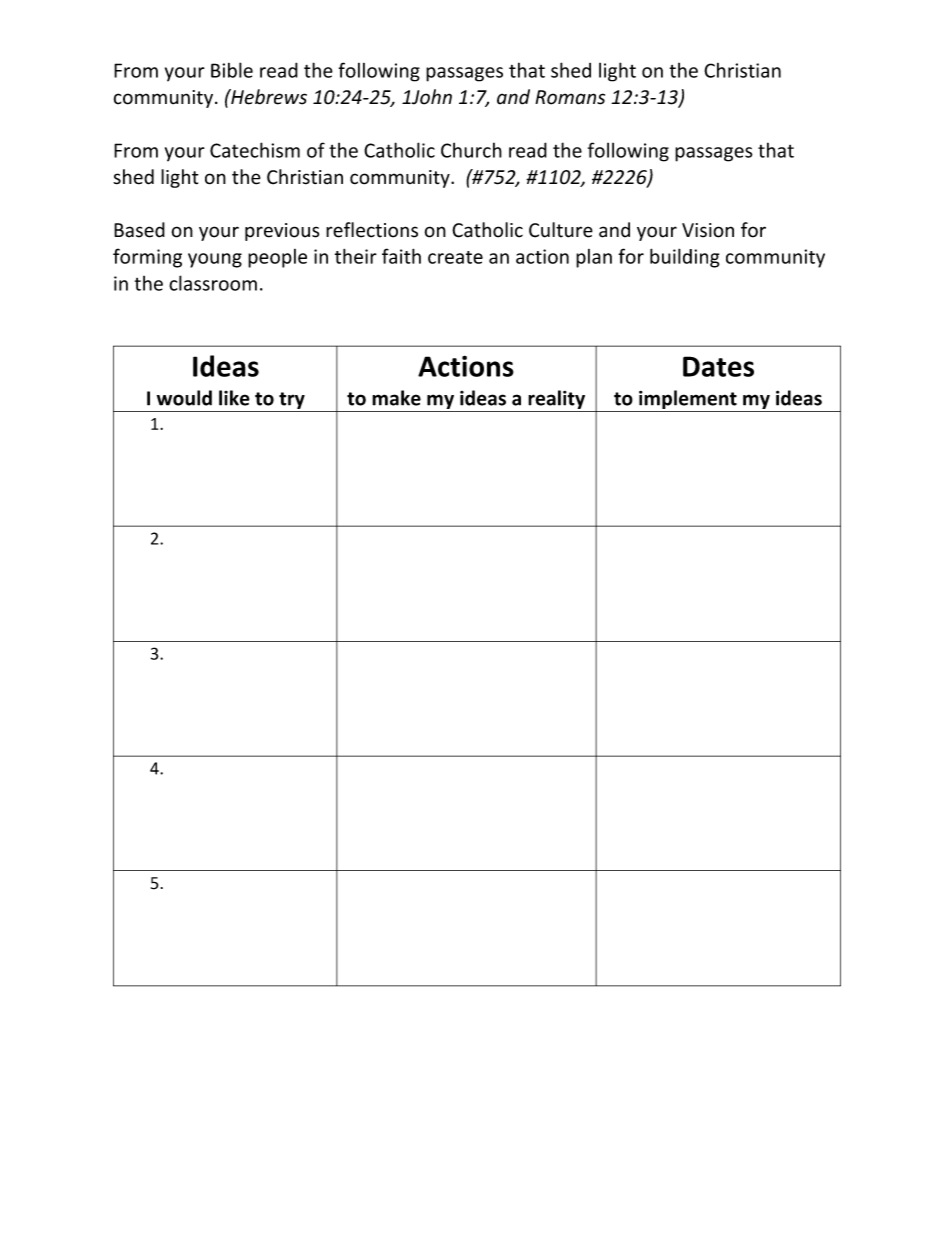 This screenshot has width=952, height=1233. I want to click on create, so click(455, 257).
